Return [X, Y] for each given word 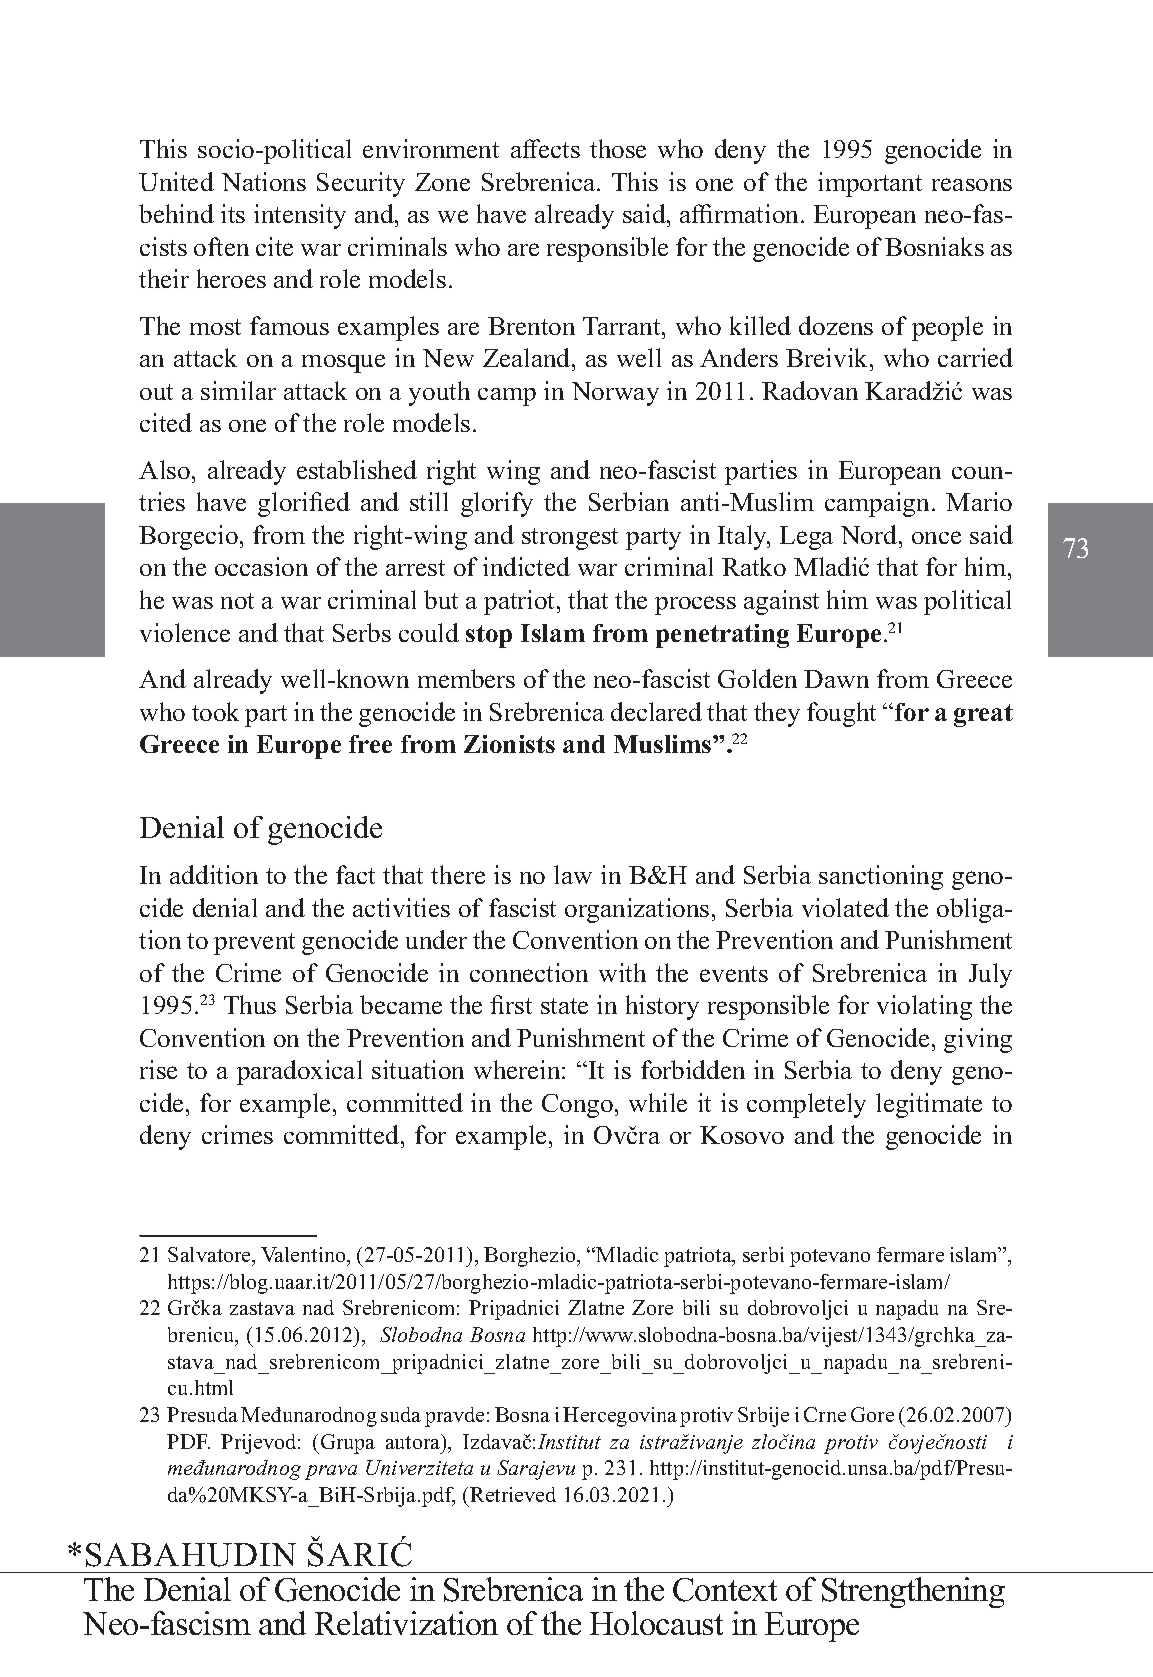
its [233, 213]
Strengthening [913, 1592]
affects [545, 148]
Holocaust [656, 1623]
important [870, 184]
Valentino [304, 1254]
